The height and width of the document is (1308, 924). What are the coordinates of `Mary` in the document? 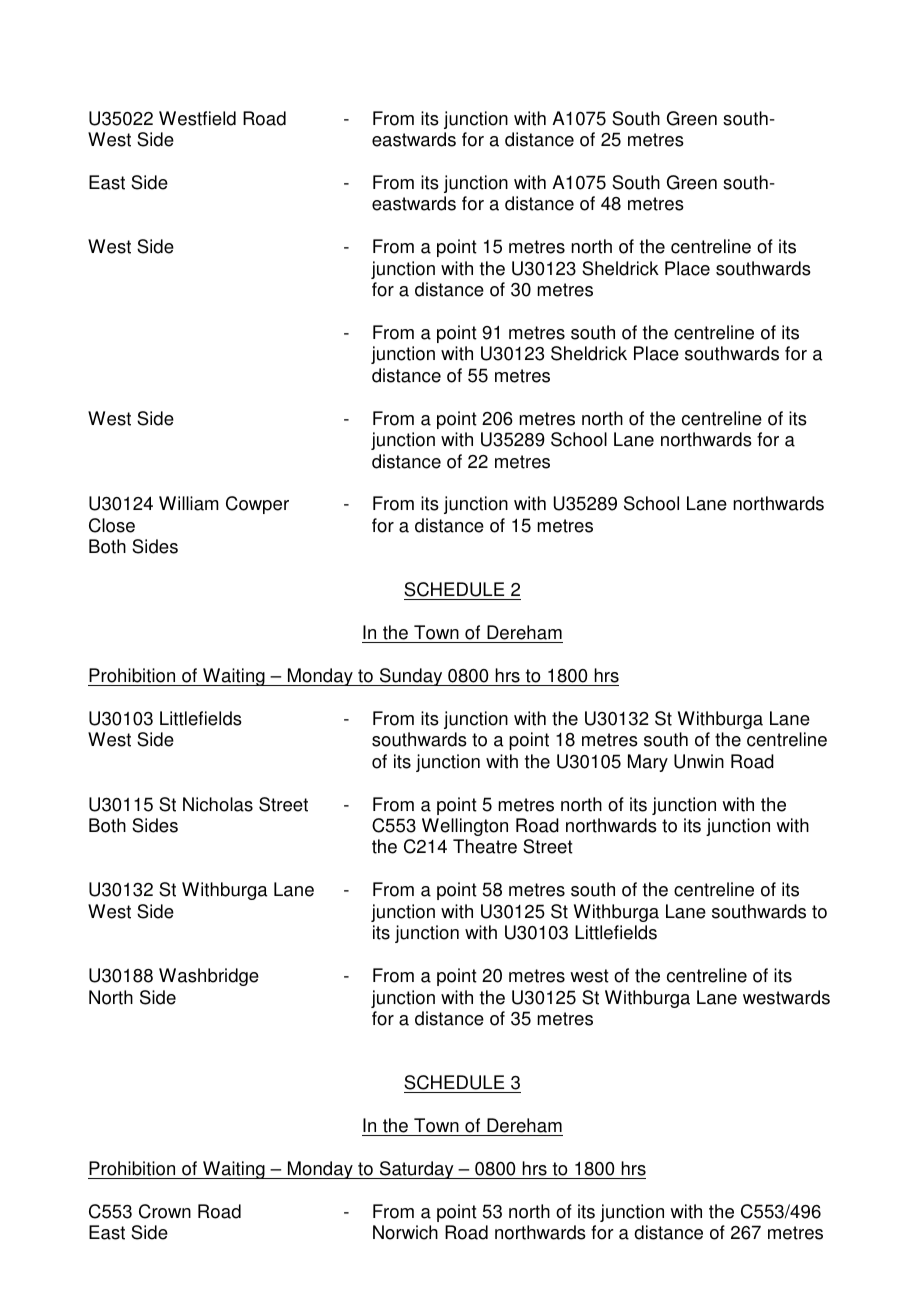 It's located at (648, 763).
